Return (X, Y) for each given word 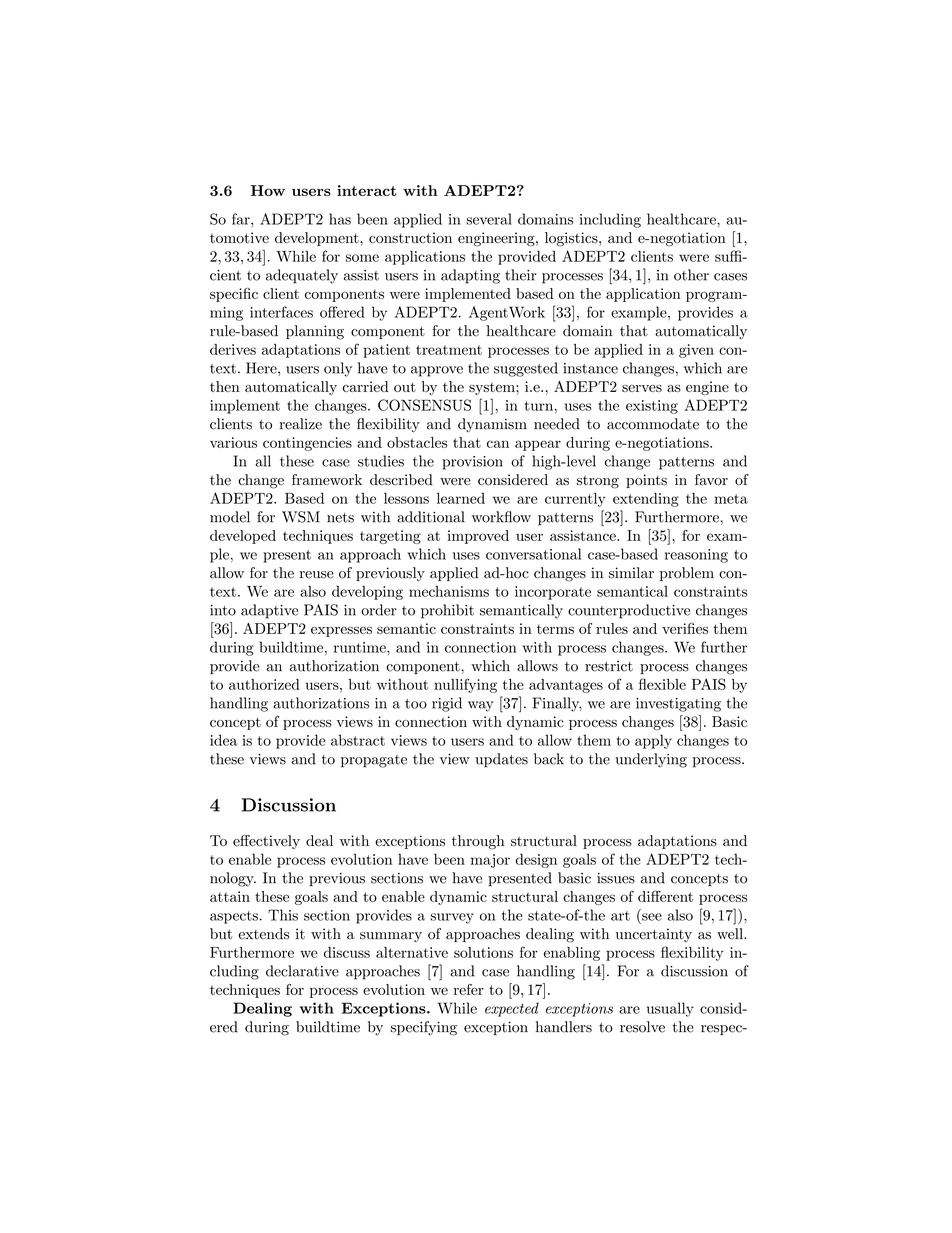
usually (670, 1009)
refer (469, 989)
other (691, 275)
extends (263, 934)
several (489, 219)
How (268, 190)
